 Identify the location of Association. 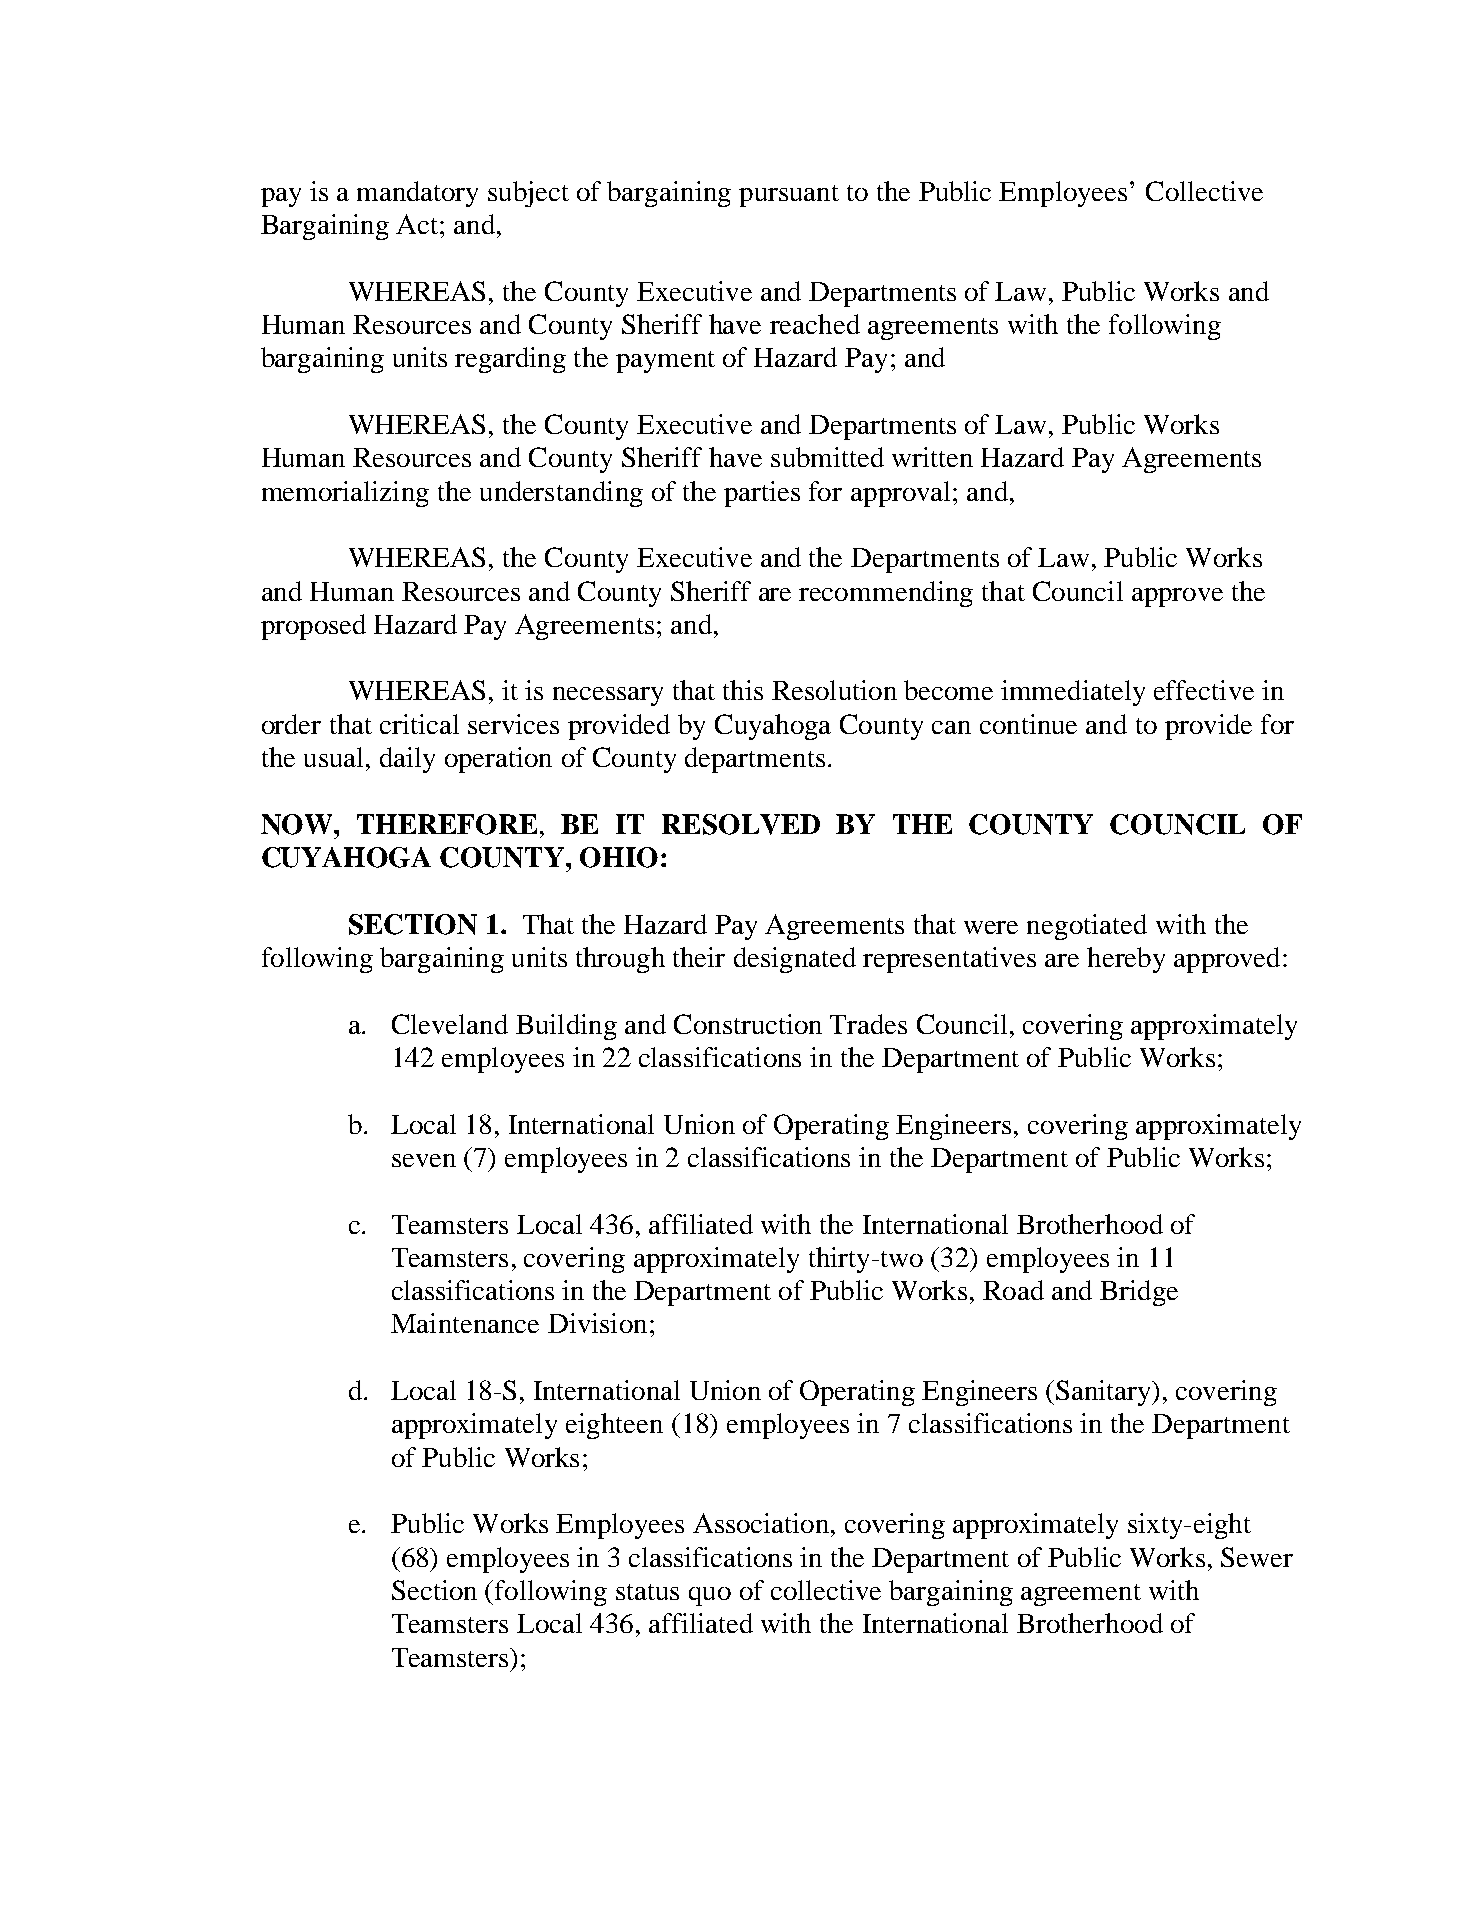
(761, 1523).
